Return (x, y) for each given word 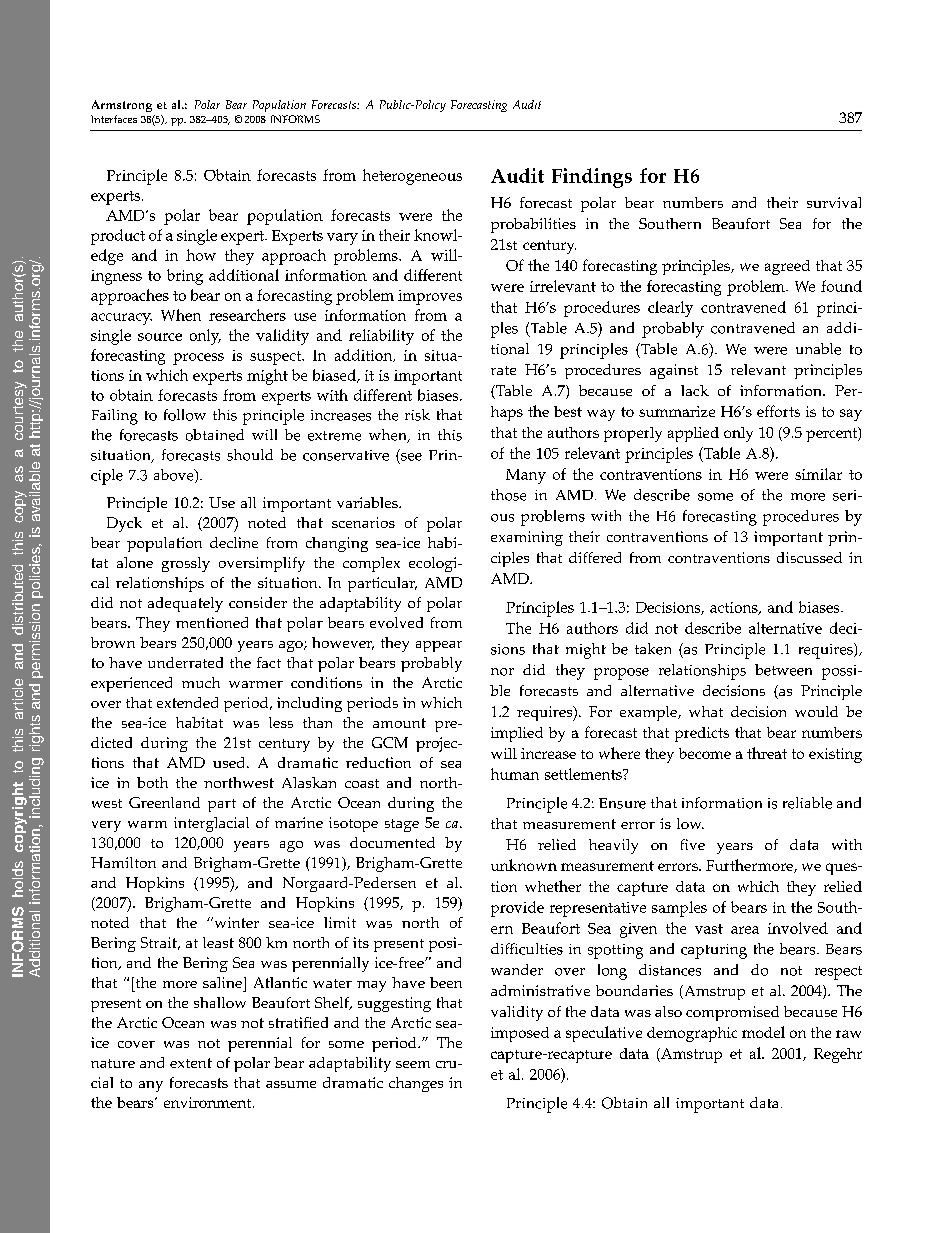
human (515, 774)
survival (834, 202)
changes (416, 1084)
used (230, 762)
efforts (778, 411)
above (175, 476)
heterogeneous (412, 177)
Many (526, 476)
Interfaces (114, 119)
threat (767, 753)
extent (191, 1063)
